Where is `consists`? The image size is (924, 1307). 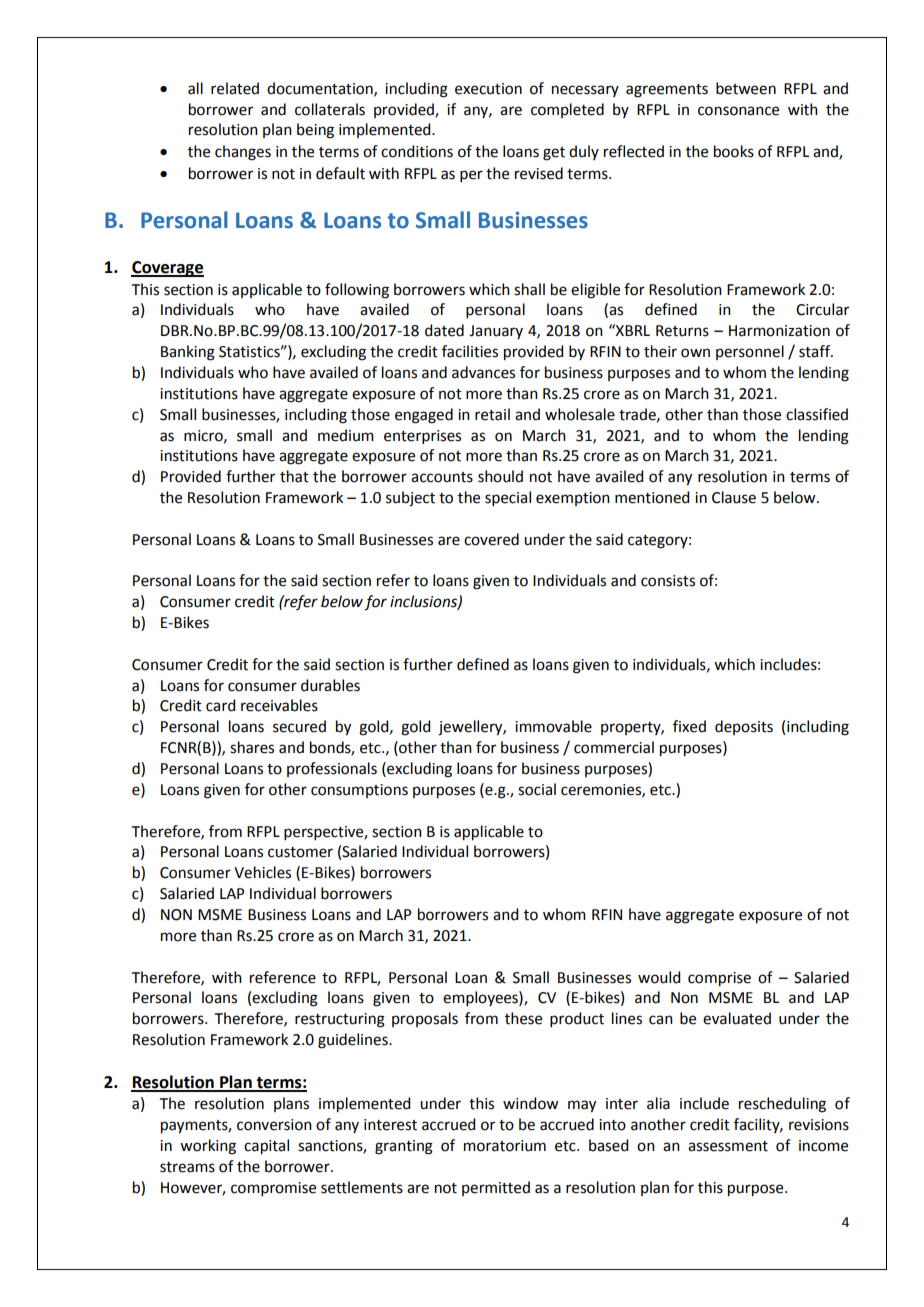 consists is located at coordinates (668, 581).
